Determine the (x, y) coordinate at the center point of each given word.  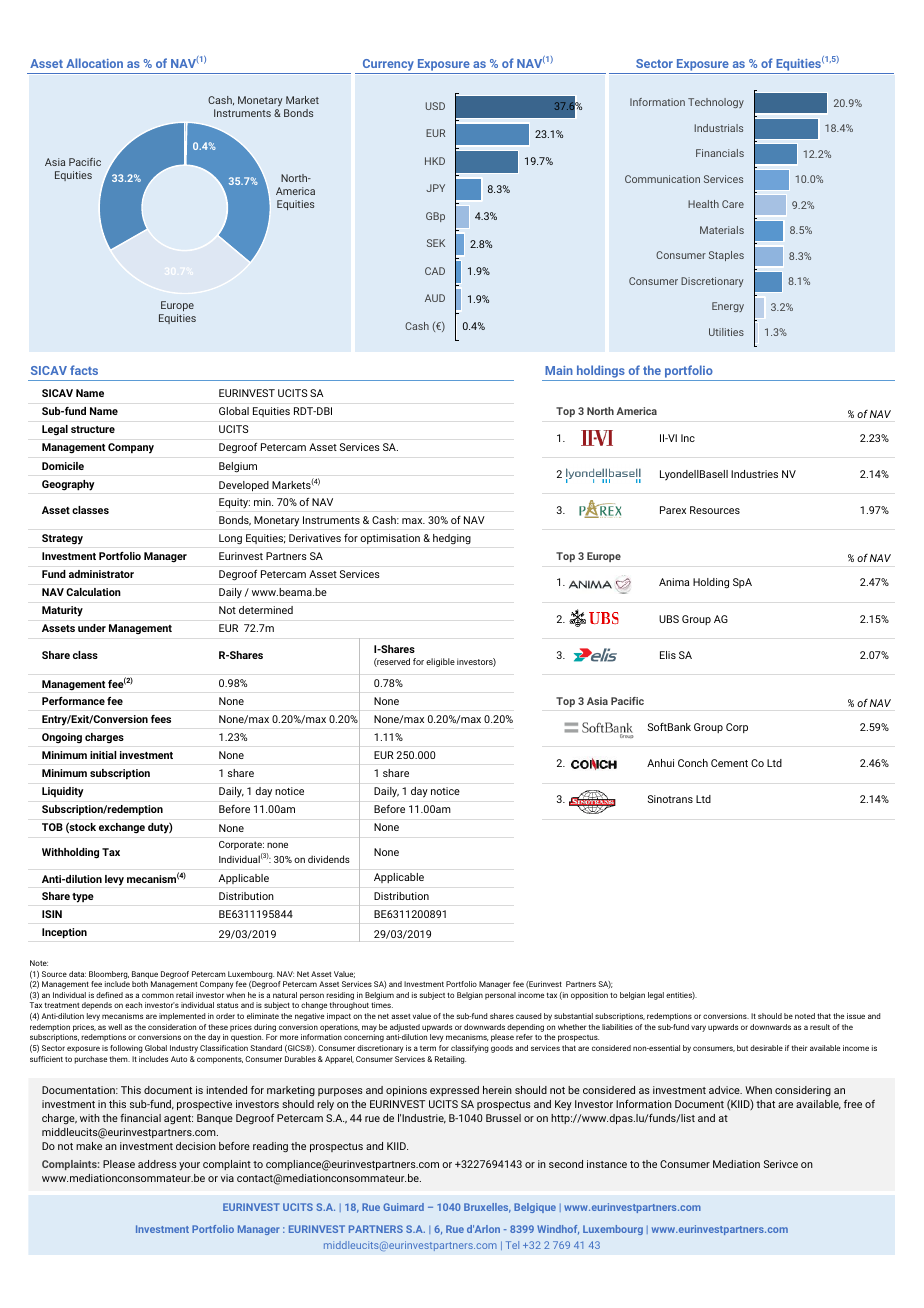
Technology (716, 103)
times (382, 1005)
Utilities (726, 332)
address (157, 1164)
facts (84, 370)
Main (559, 370)
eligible (440, 662)
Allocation (94, 63)
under (92, 628)
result (820, 1027)
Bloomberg (109, 975)
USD (435, 106)
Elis (668, 655)
